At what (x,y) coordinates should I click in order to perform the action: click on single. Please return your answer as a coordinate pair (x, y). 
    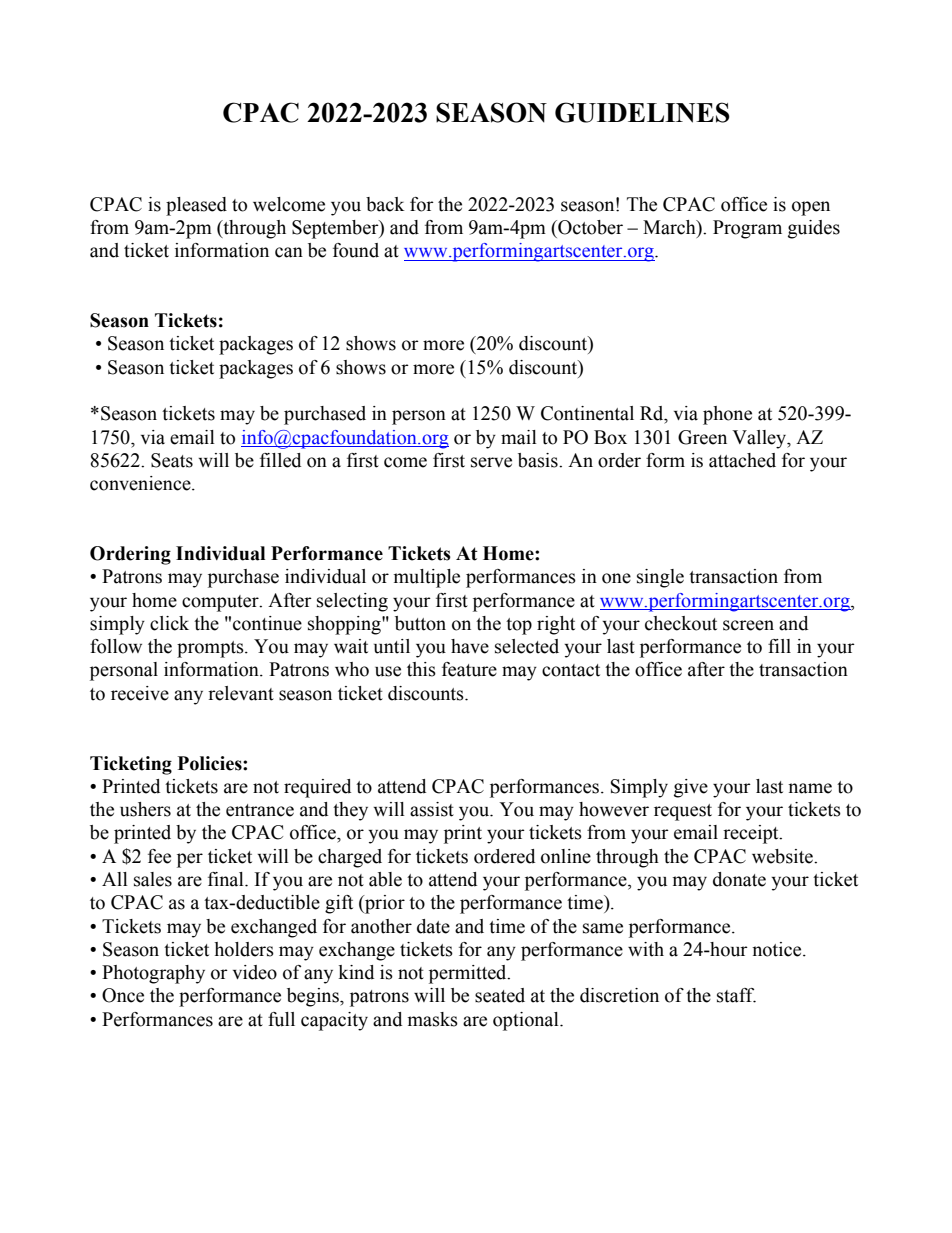
    Looking at the image, I should click on (660, 578).
